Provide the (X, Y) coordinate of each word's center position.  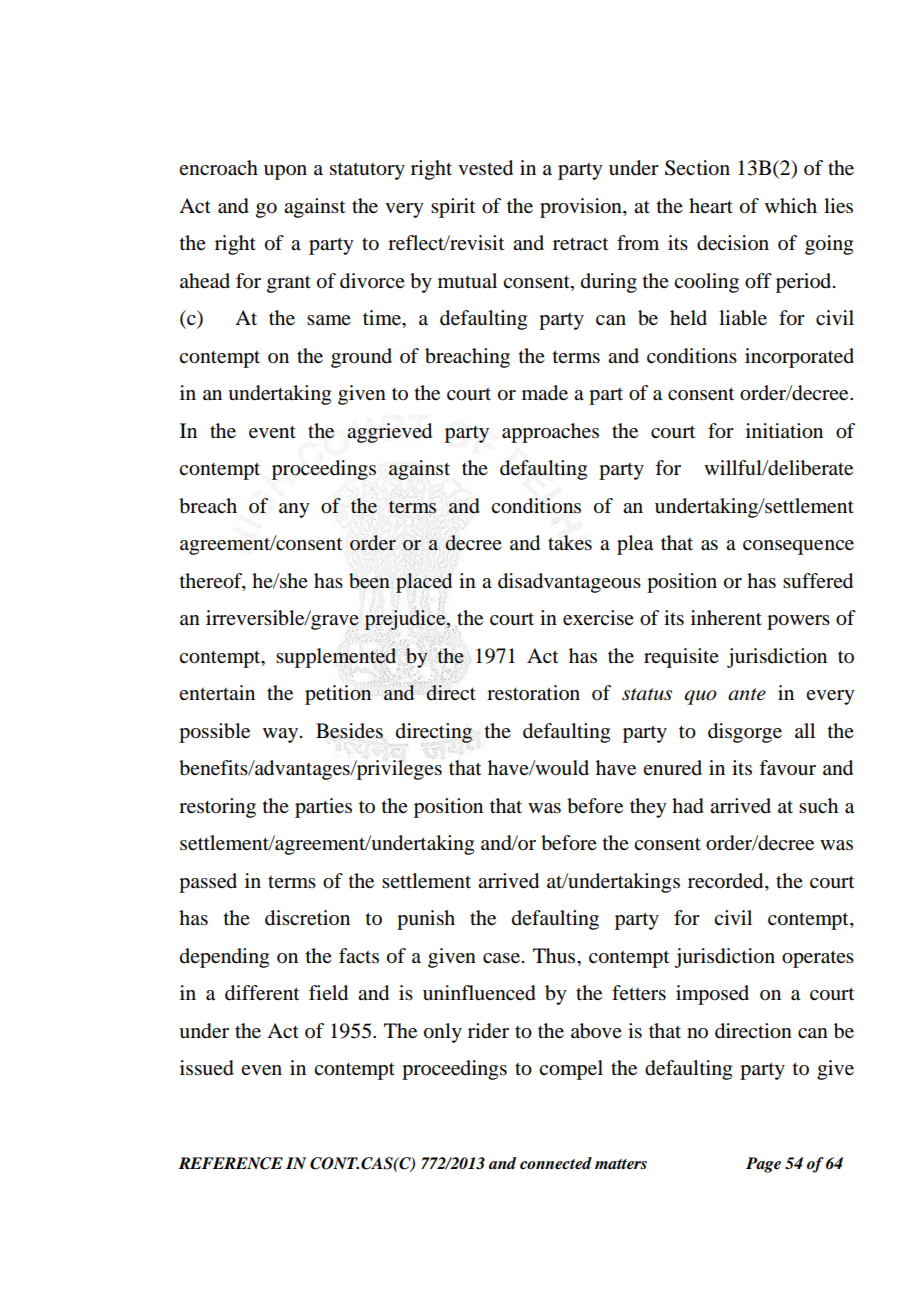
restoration (533, 693)
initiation (784, 431)
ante (747, 694)
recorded (727, 881)
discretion (307, 918)
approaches (550, 433)
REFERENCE (231, 1163)
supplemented (337, 658)
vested (485, 168)
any (294, 510)
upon (285, 172)
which (791, 205)
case (503, 958)
